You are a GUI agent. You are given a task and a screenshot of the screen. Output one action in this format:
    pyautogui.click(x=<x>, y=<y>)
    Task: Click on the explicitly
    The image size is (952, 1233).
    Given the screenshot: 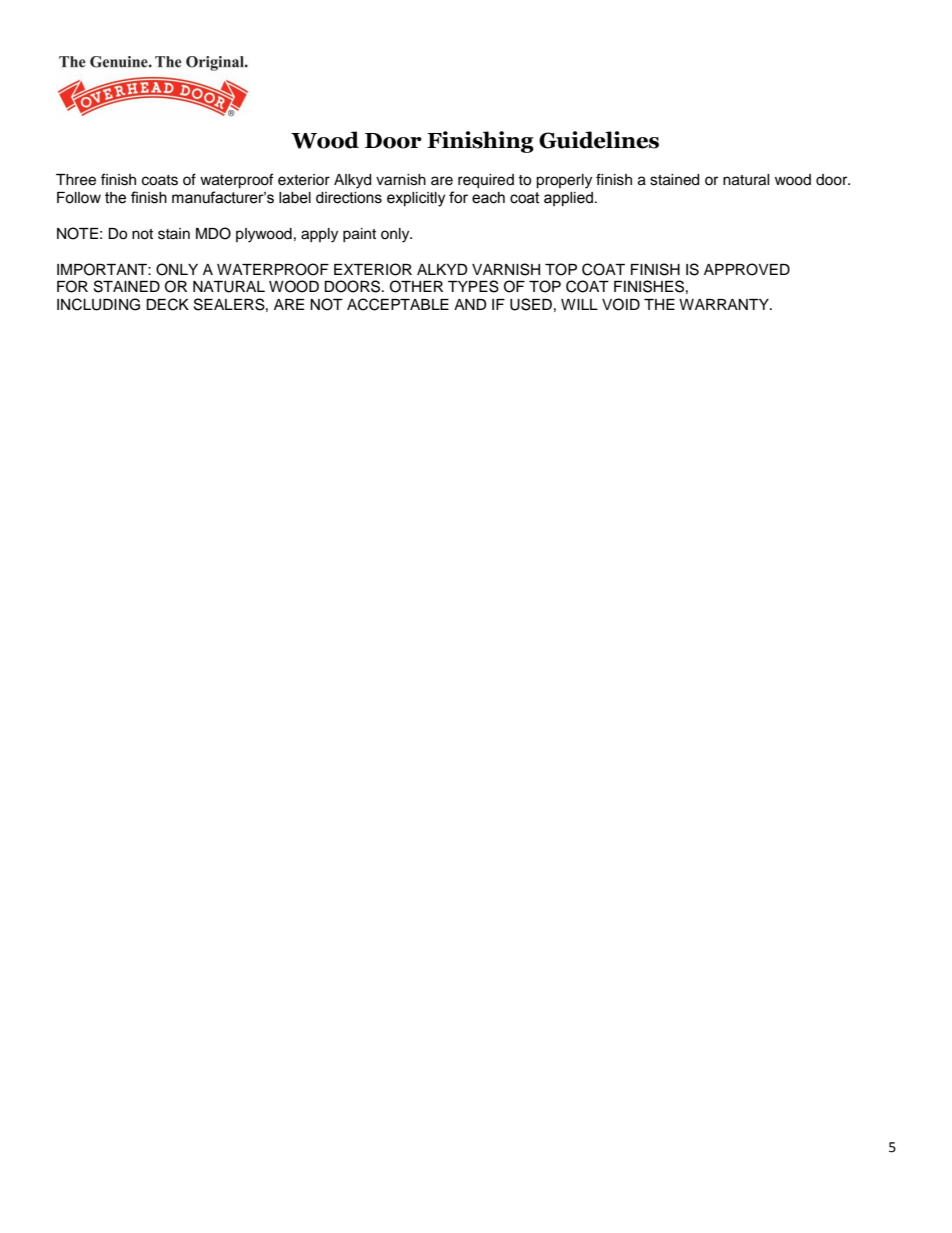 What is the action you would take?
    pyautogui.click(x=416, y=199)
